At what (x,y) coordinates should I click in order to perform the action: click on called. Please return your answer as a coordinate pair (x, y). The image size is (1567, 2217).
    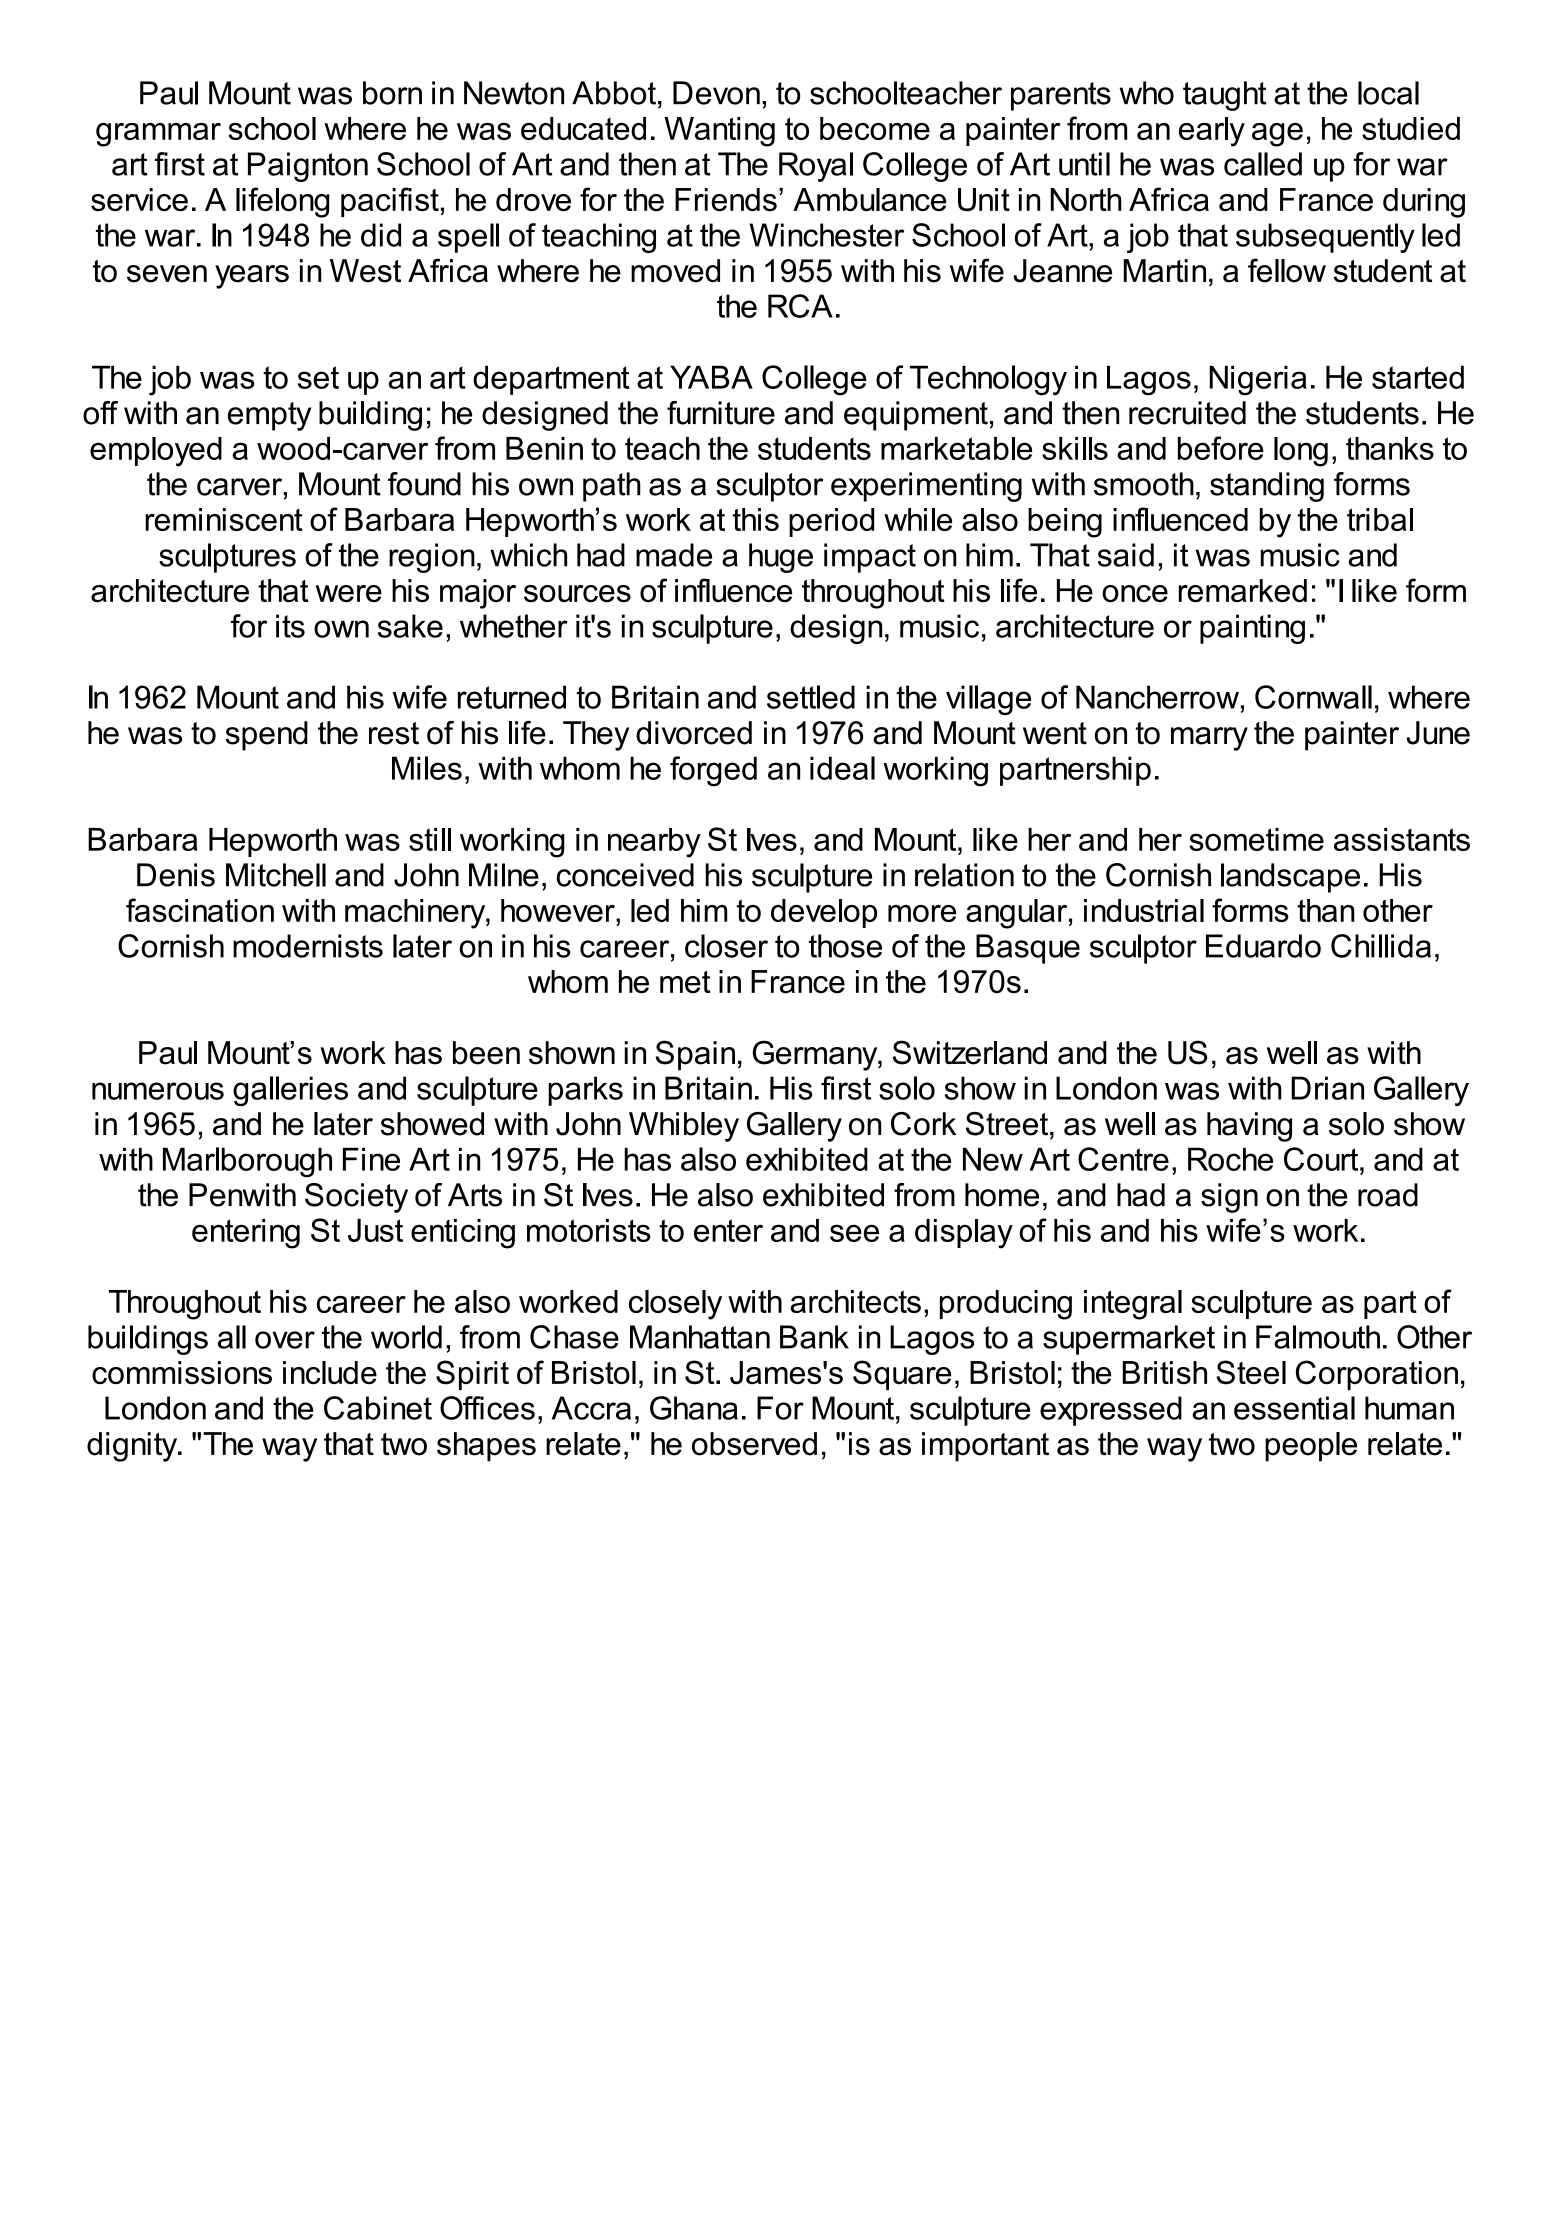
    Looking at the image, I should click on (1263, 164).
